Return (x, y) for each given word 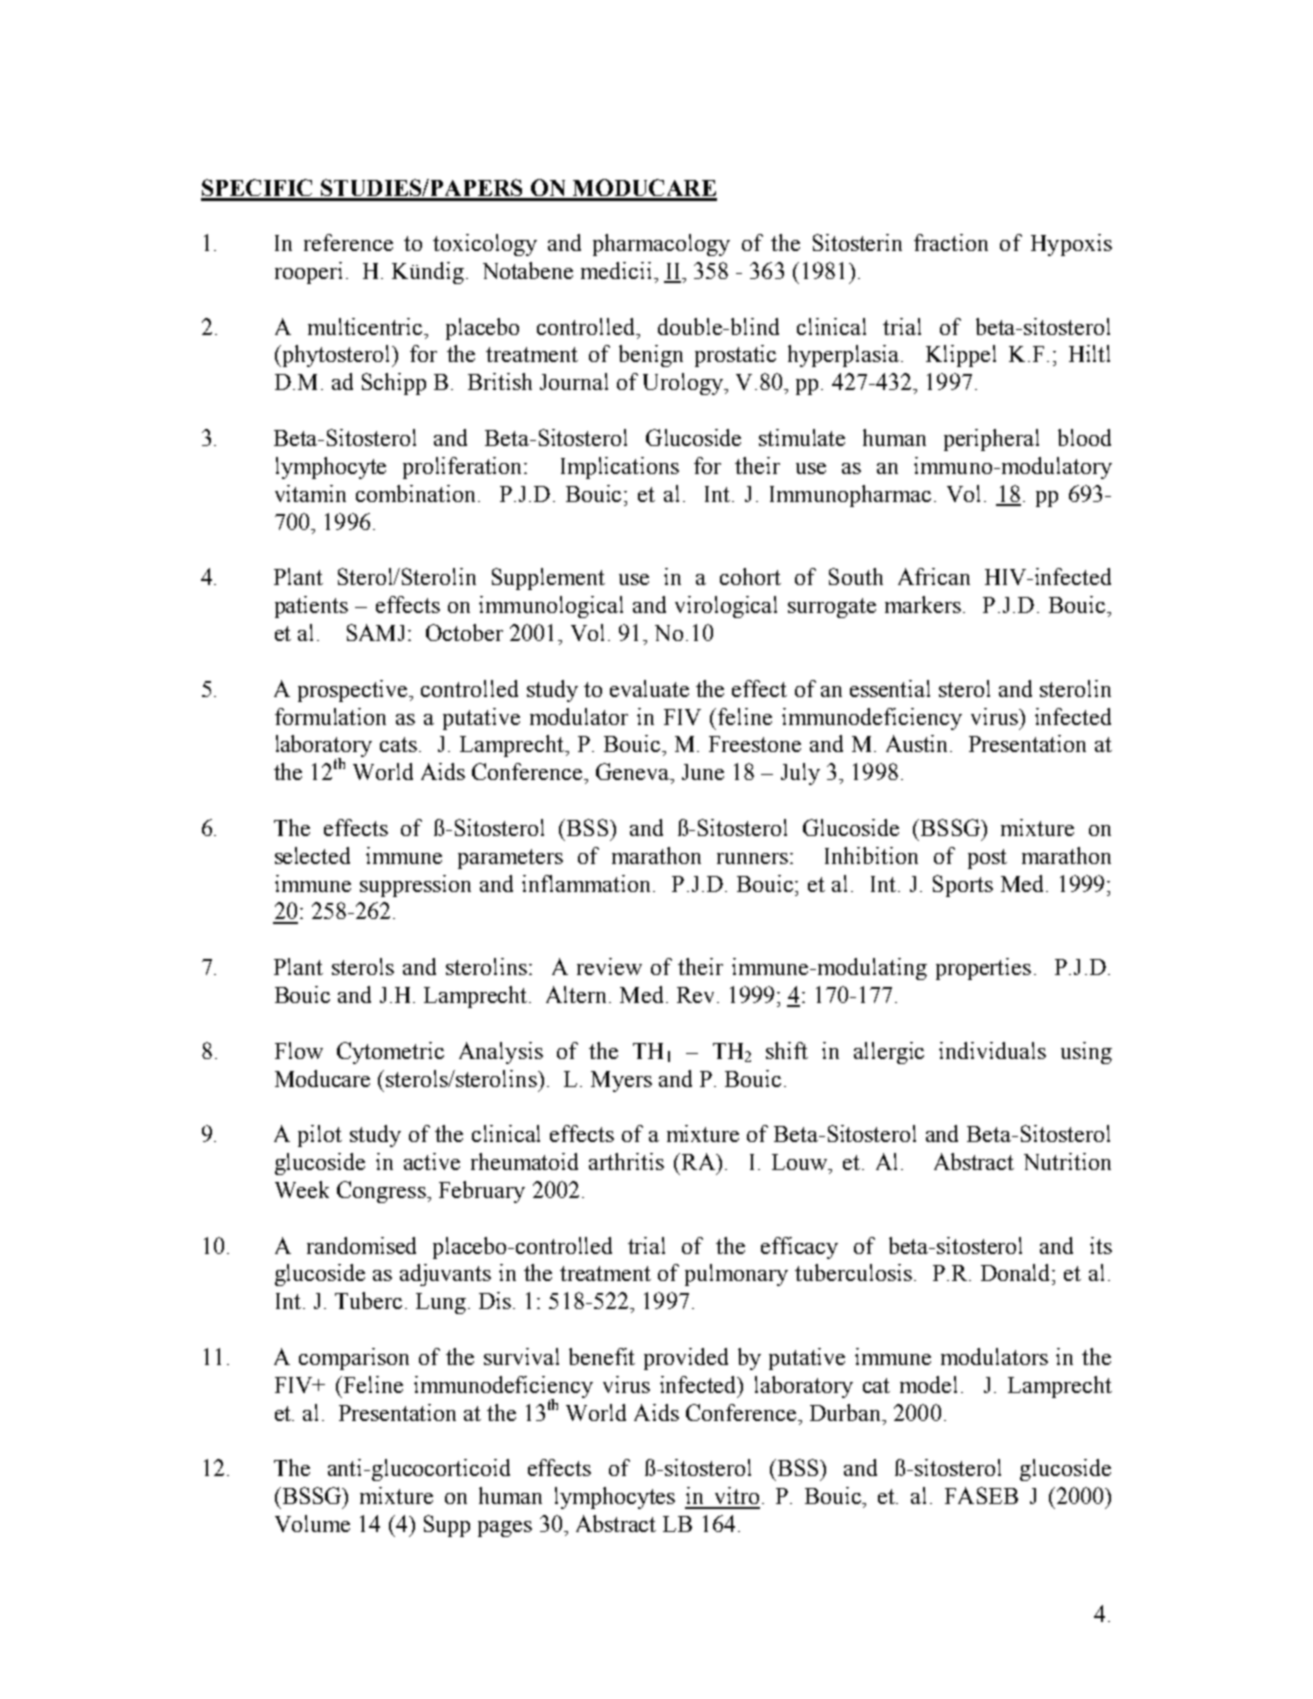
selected (312, 855)
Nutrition (1067, 1161)
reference (348, 242)
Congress (382, 1192)
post (987, 859)
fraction (951, 242)
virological (726, 607)
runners (752, 858)
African (934, 576)
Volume (312, 1523)
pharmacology (661, 245)
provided (686, 1359)
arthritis (626, 1161)
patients (311, 607)
